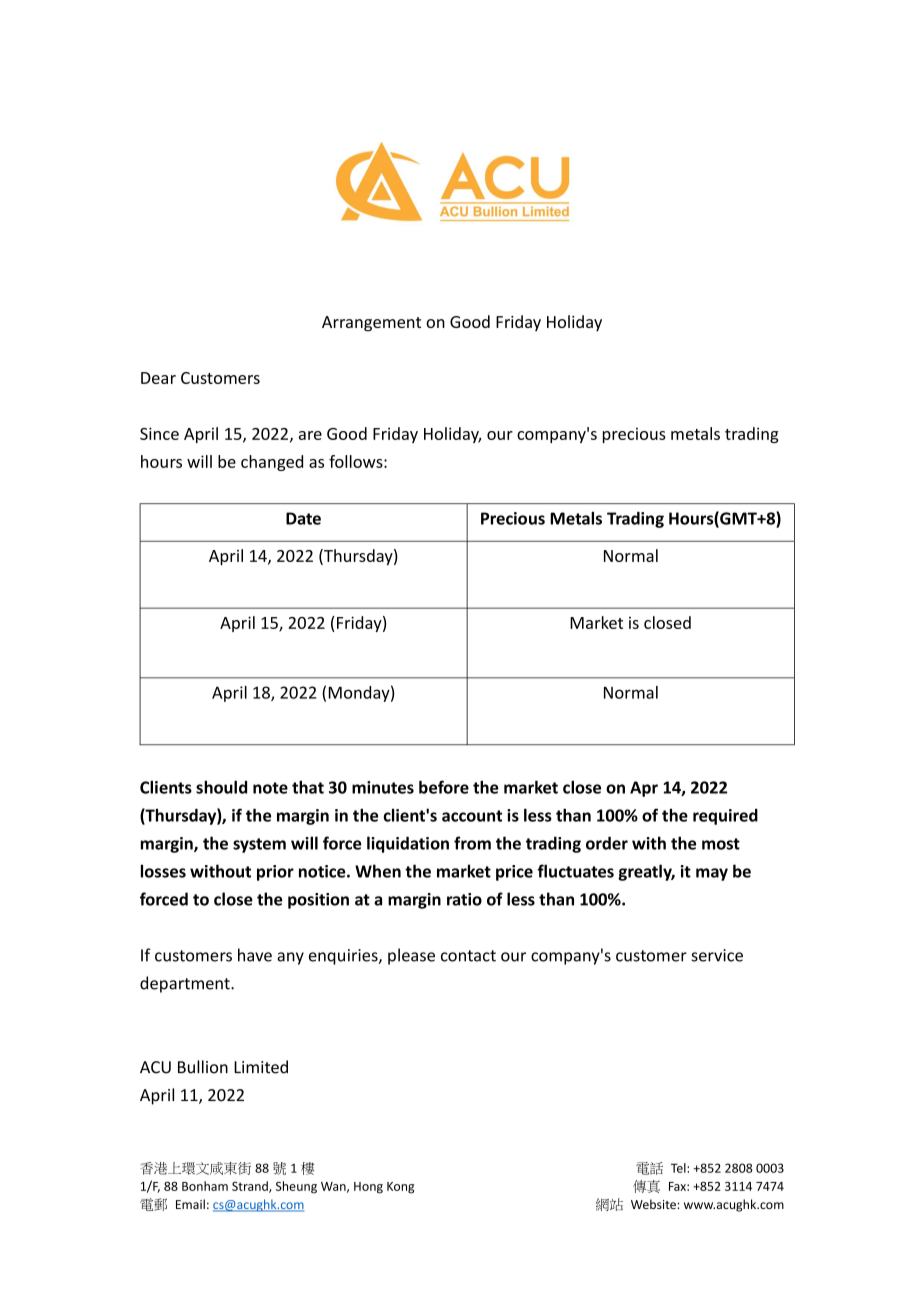  What do you see at coordinates (444, 787) in the page?
I see `before` at bounding box center [444, 787].
